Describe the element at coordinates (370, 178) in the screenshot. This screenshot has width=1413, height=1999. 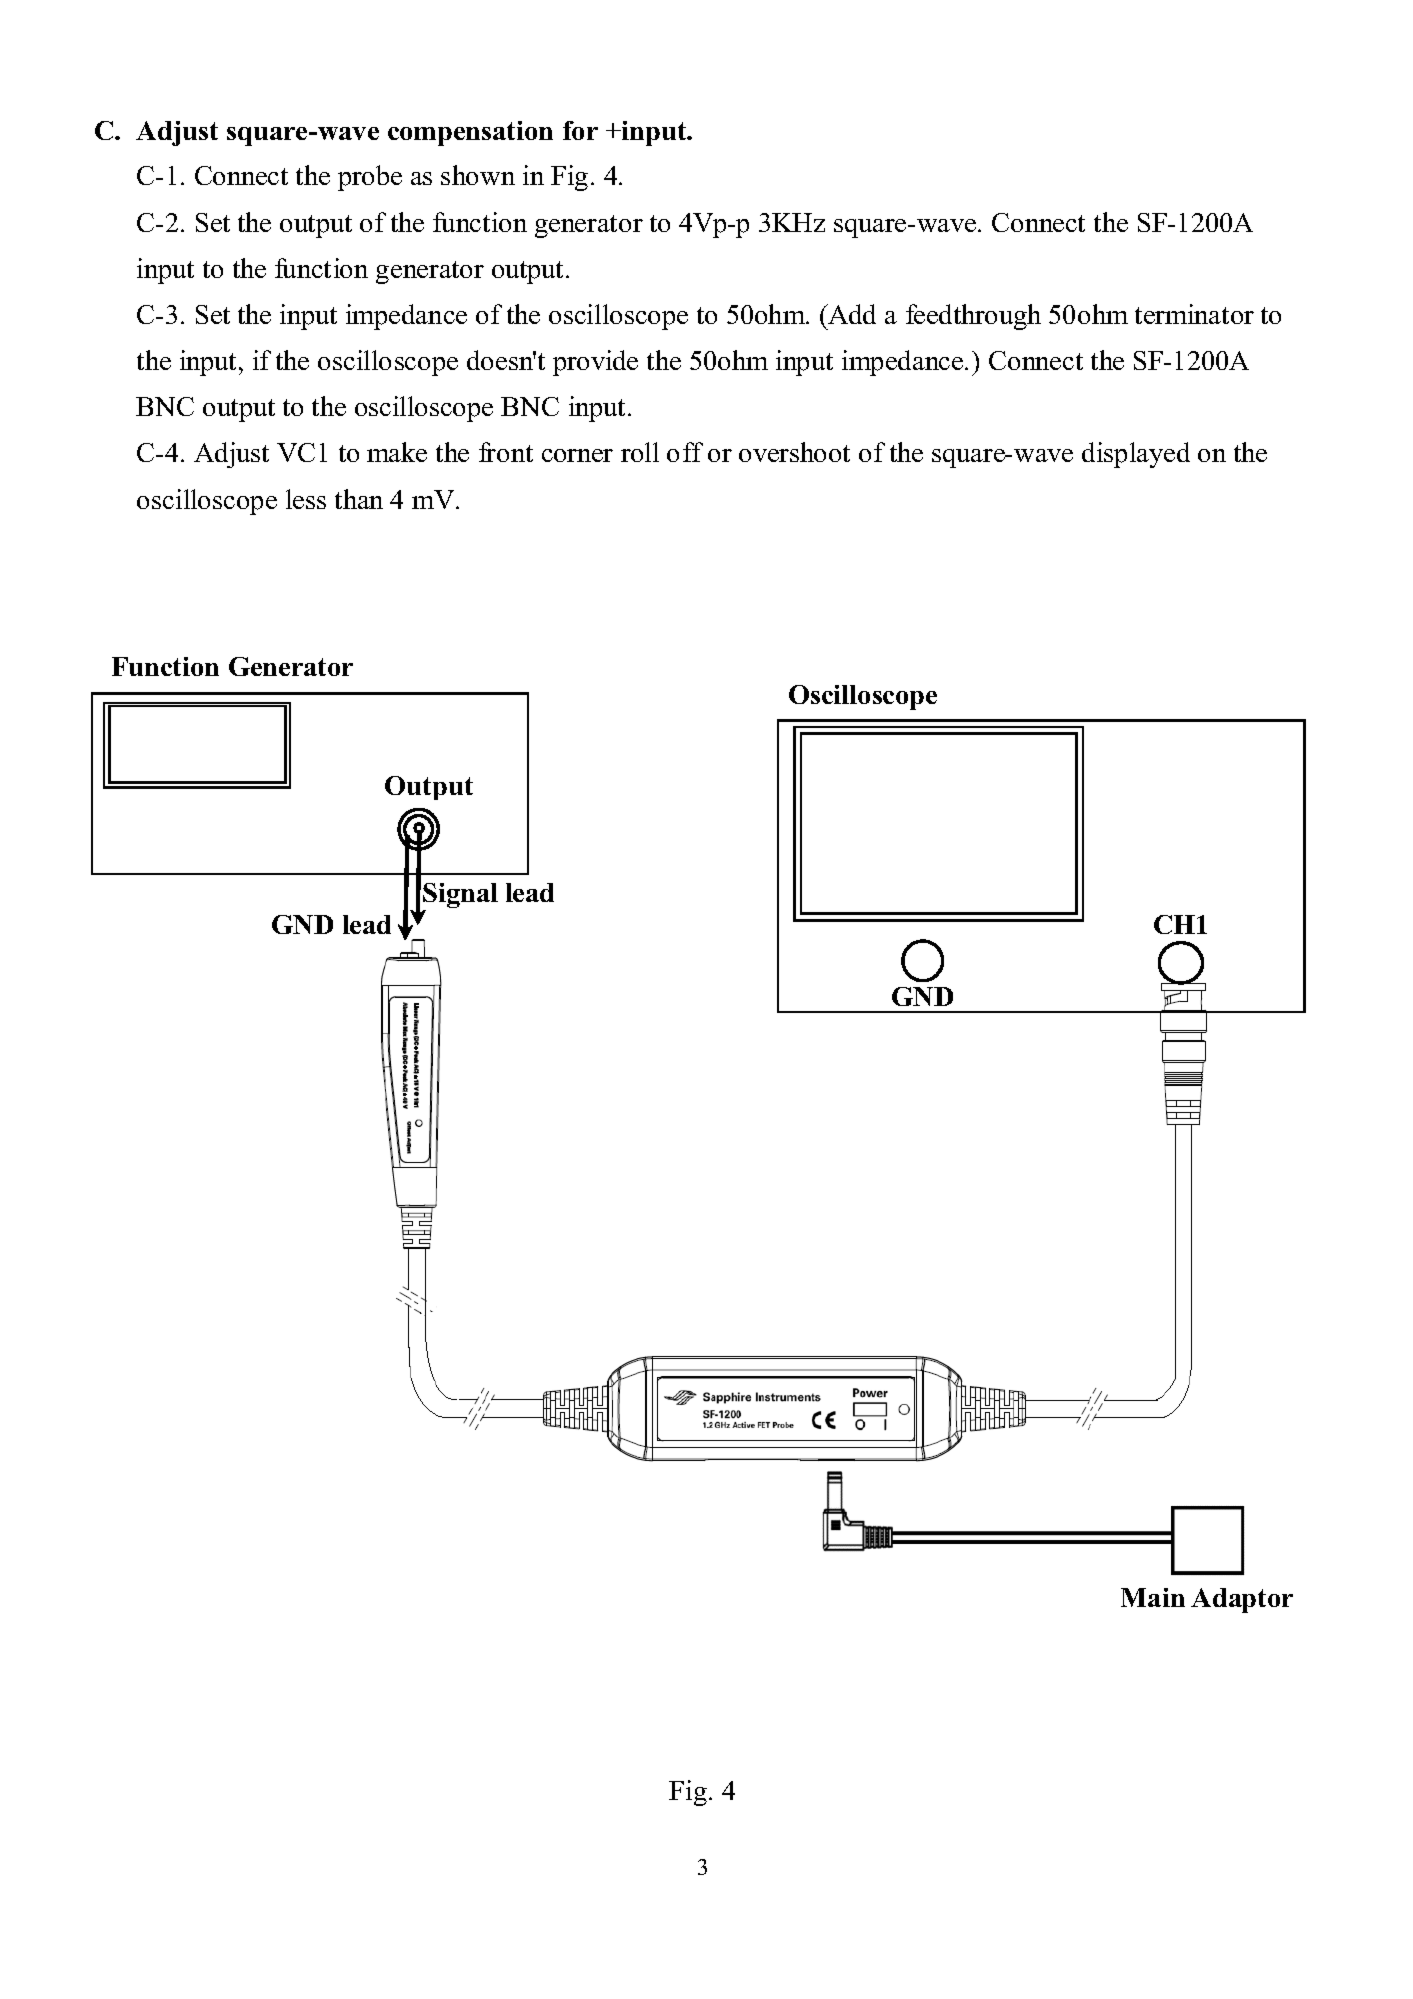
I see `probe` at that location.
